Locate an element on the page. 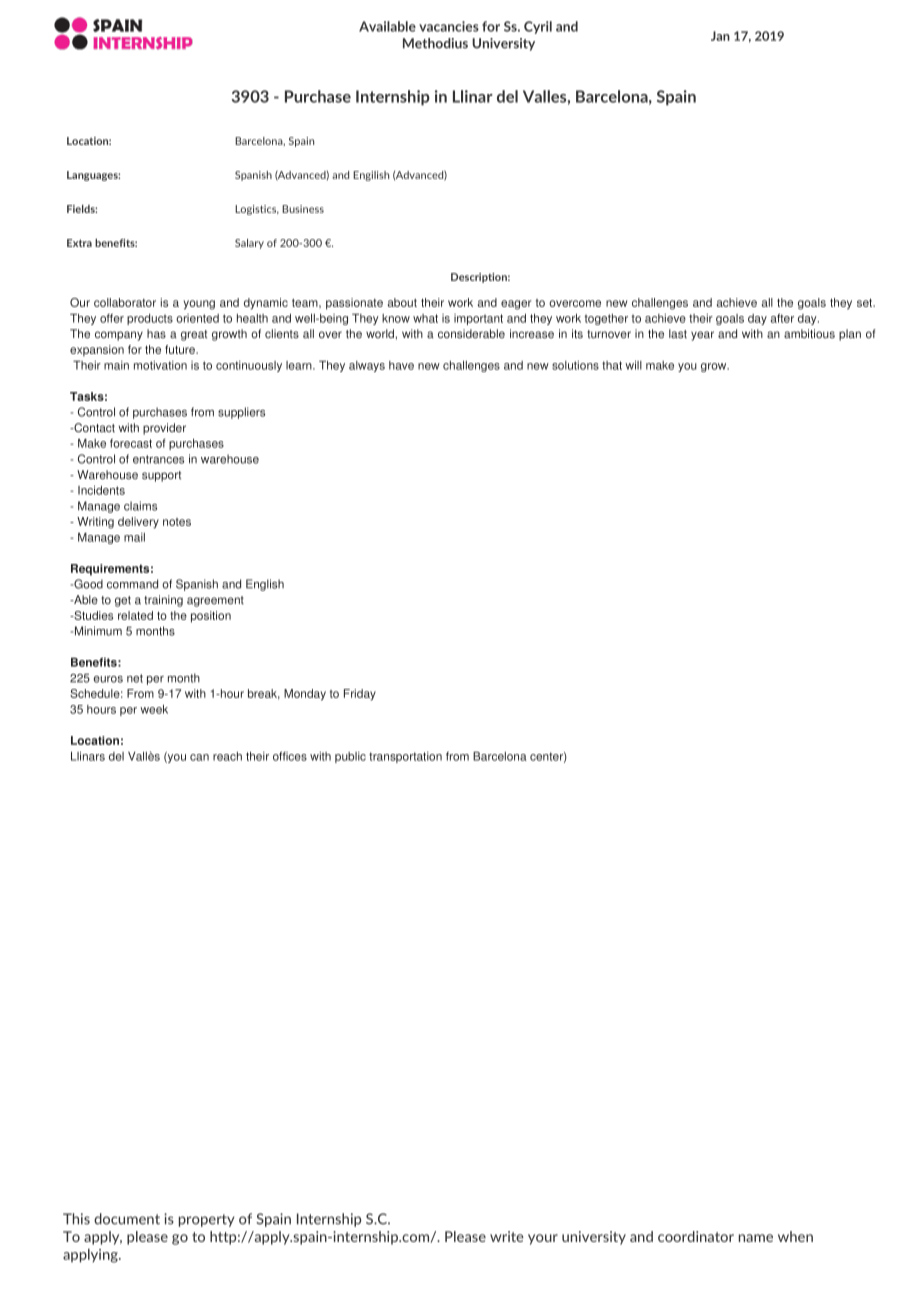 The image size is (924, 1308). future is located at coordinates (181, 349).
